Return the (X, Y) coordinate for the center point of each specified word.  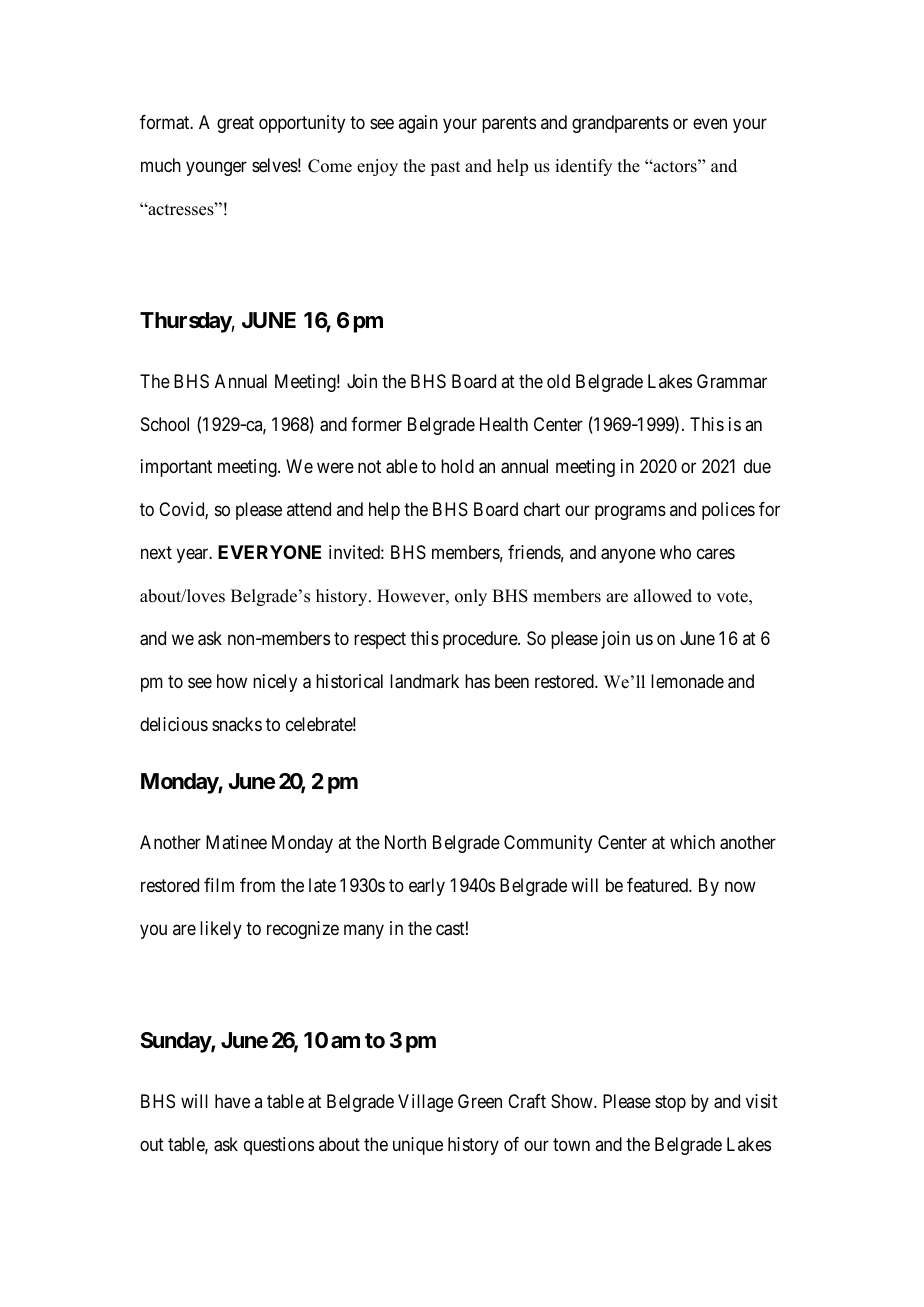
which (692, 842)
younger (216, 168)
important (176, 468)
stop (670, 1103)
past (445, 168)
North (405, 842)
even (710, 123)
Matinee (236, 842)
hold (457, 466)
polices (728, 511)
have (232, 1101)
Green (480, 1101)
